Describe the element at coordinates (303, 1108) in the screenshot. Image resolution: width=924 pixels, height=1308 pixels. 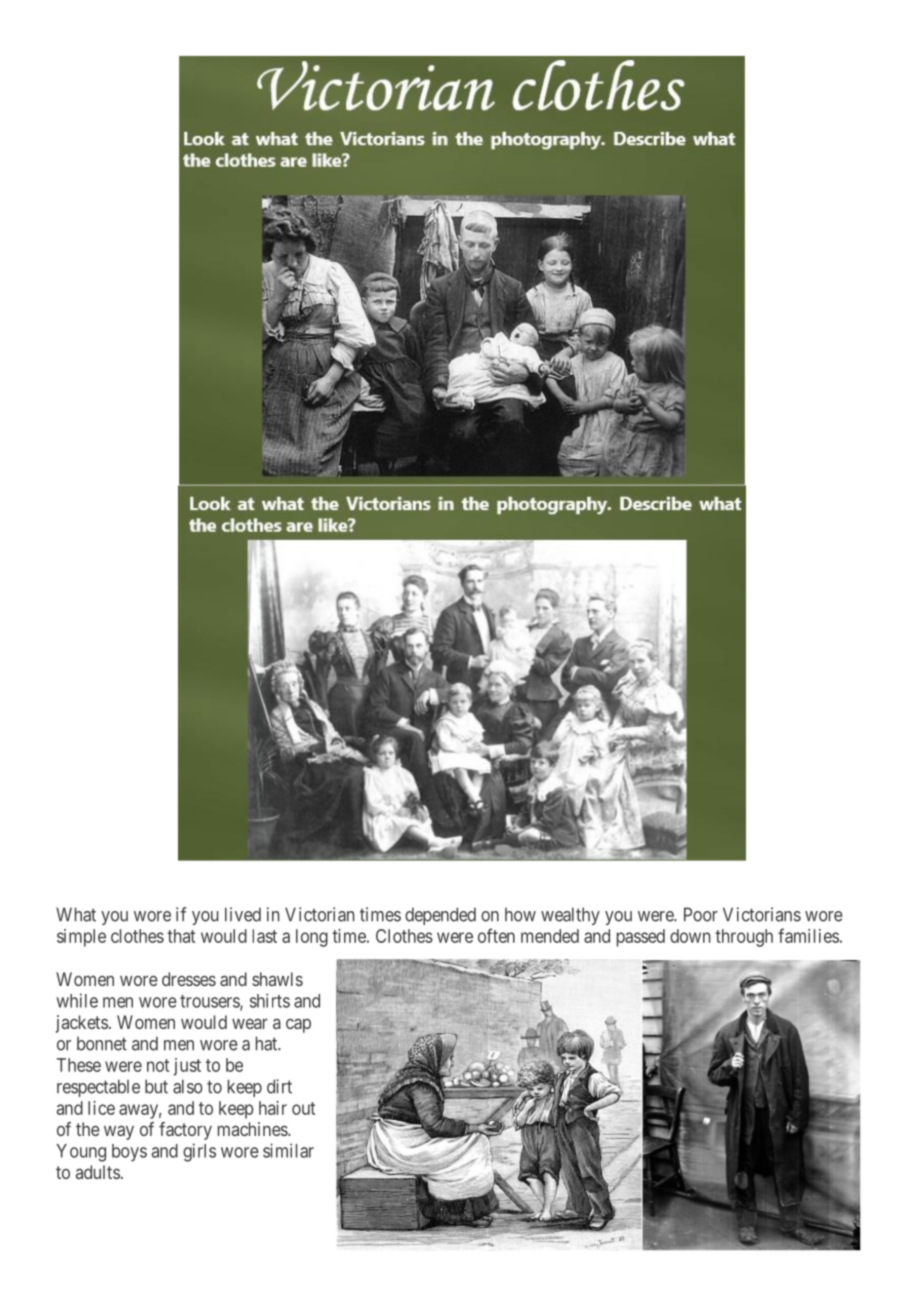
I see `out` at that location.
